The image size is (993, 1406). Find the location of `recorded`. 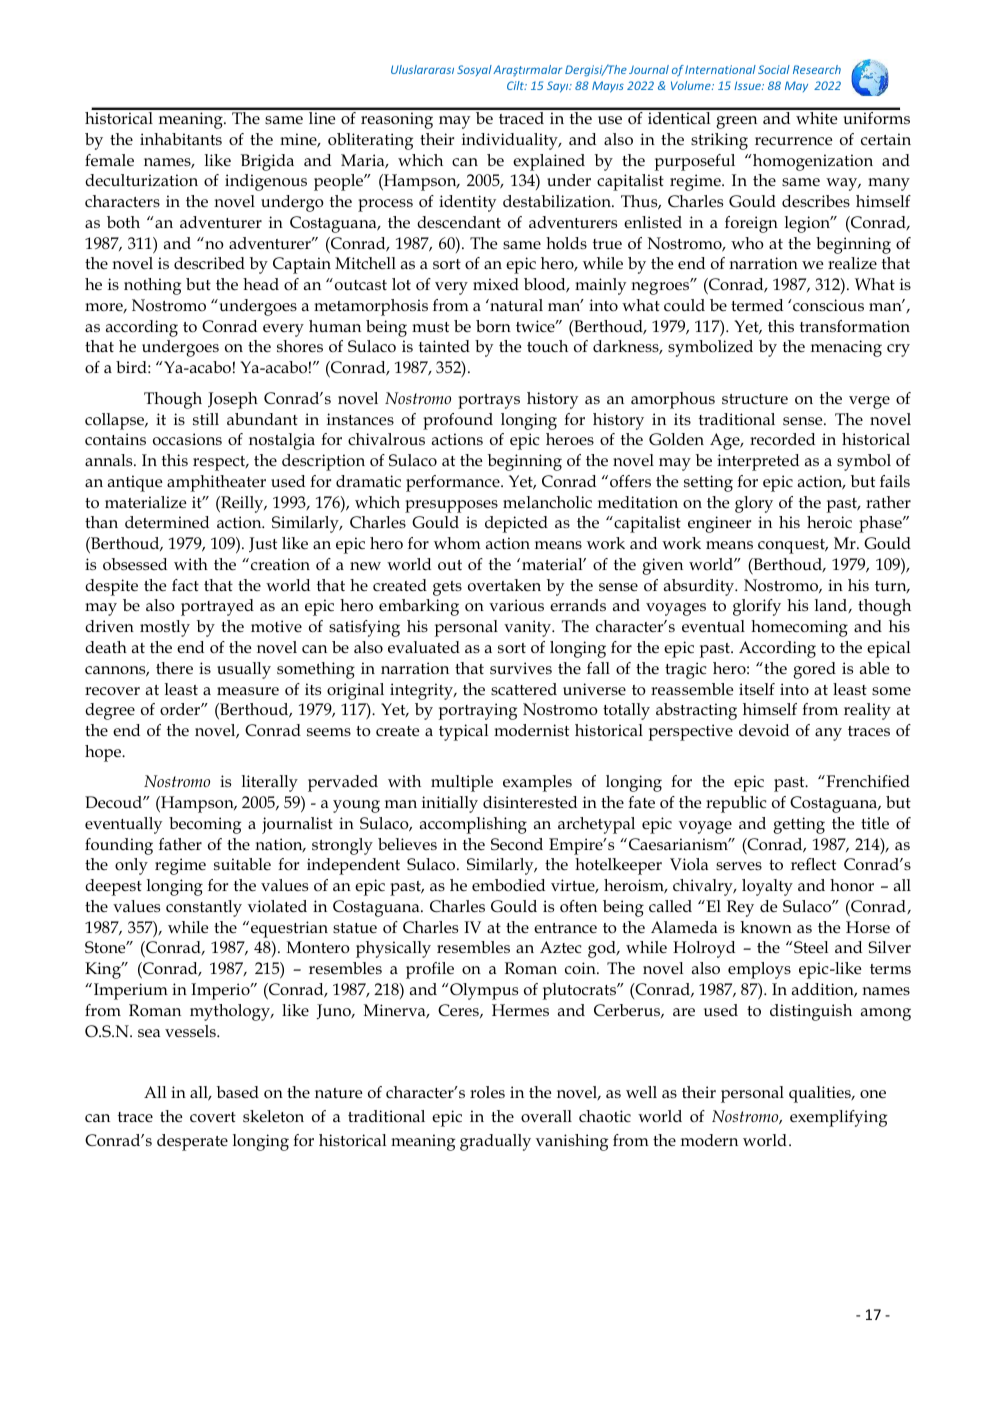

recorded is located at coordinates (782, 439).
